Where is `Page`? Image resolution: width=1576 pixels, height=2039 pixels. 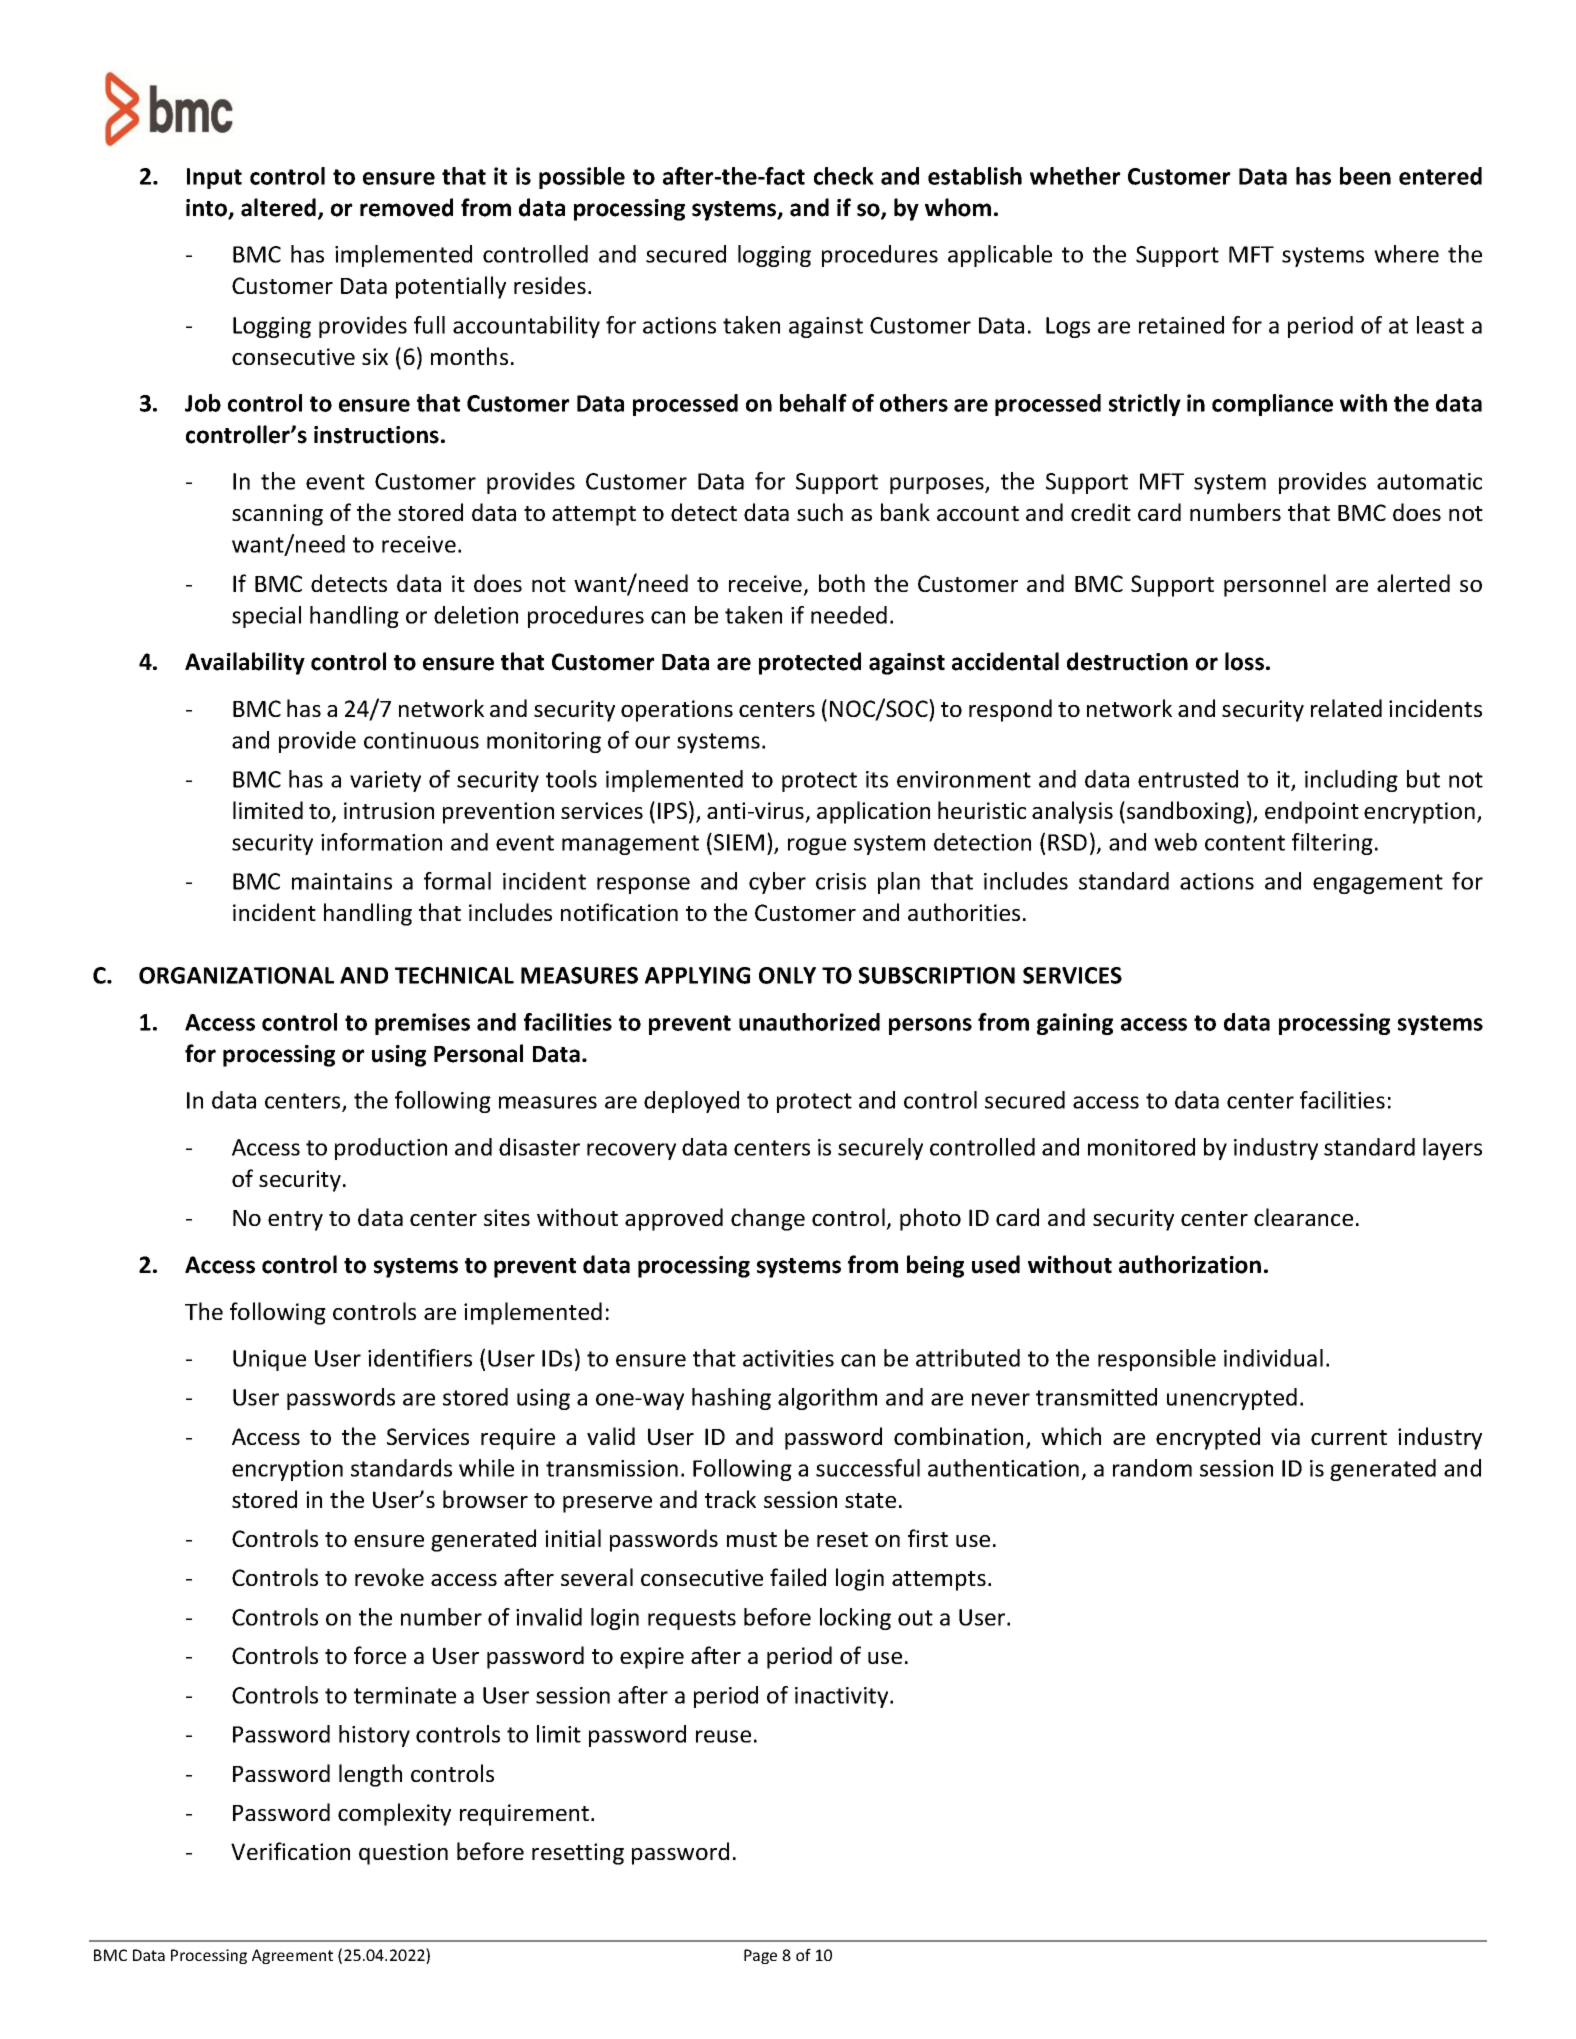 Page is located at coordinates (760, 1956).
